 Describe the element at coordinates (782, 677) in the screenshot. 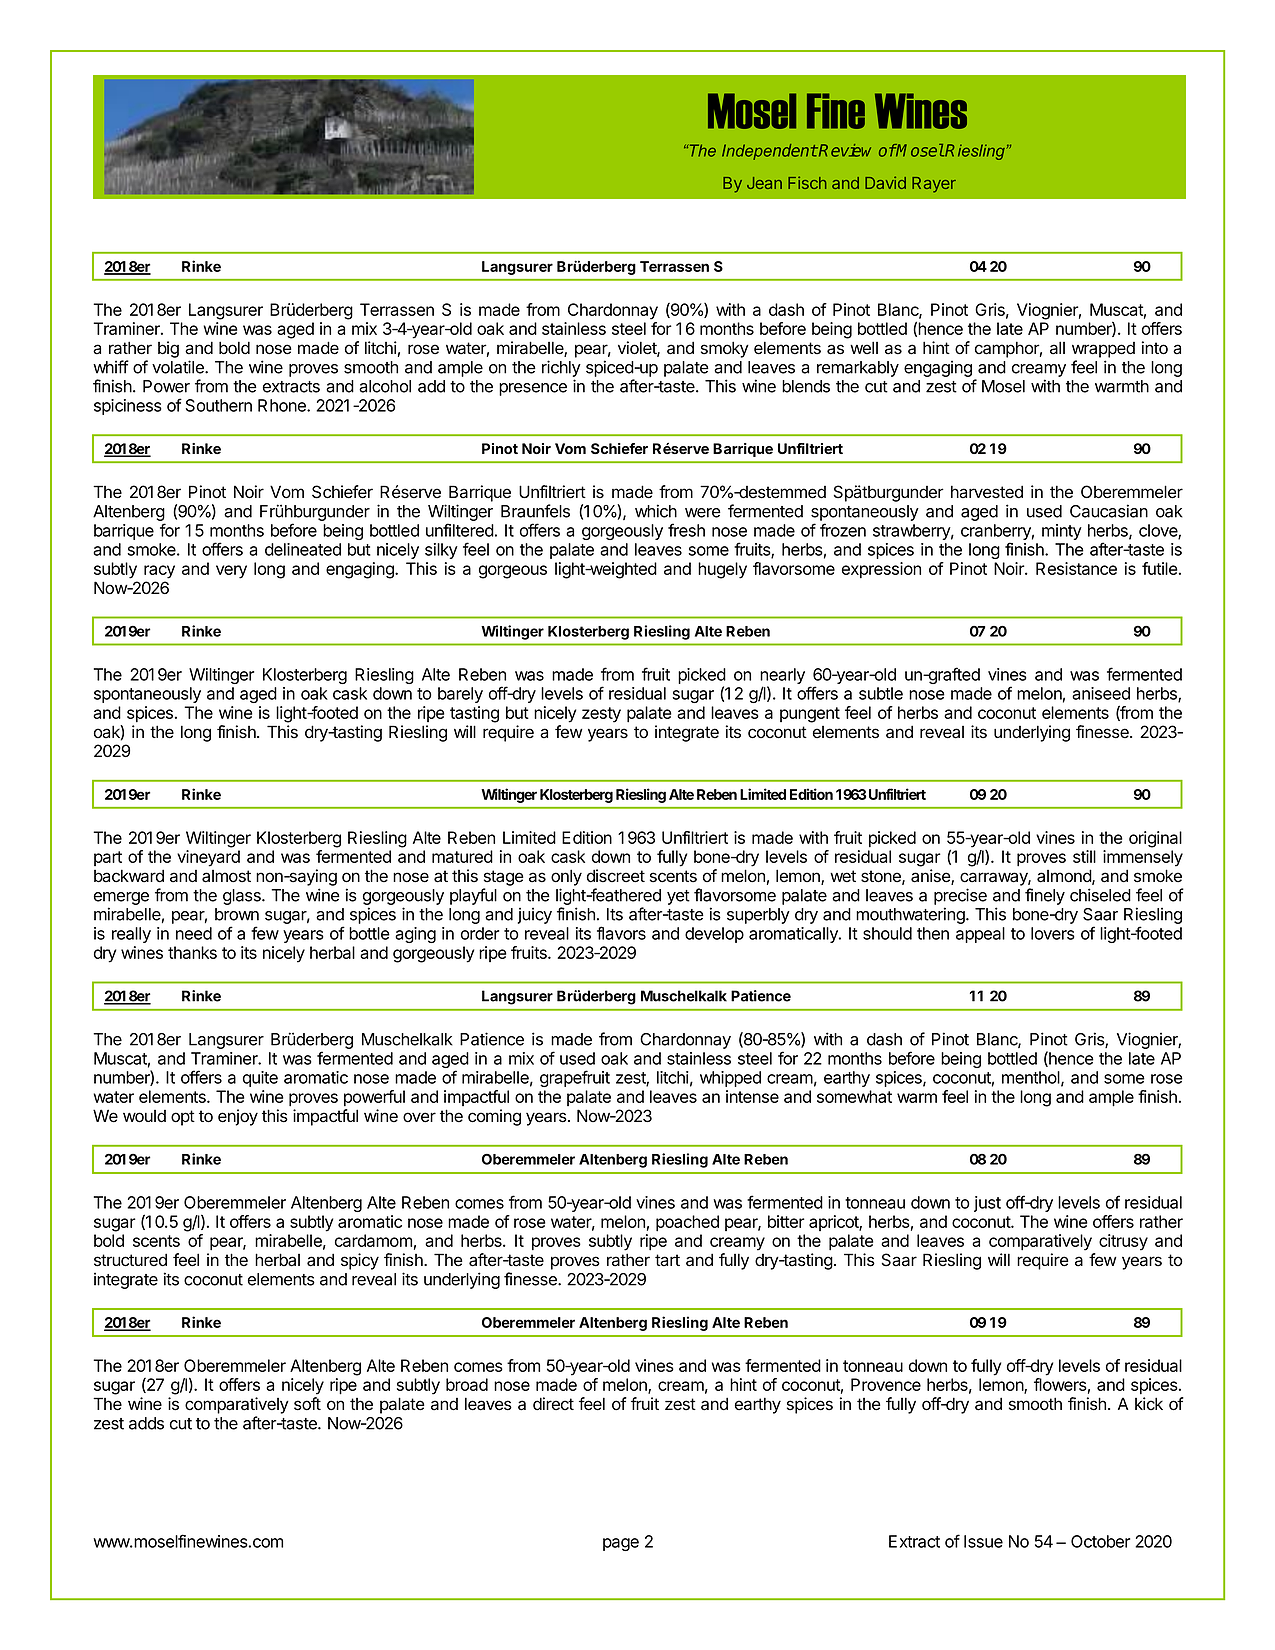

I see `nearly` at that location.
